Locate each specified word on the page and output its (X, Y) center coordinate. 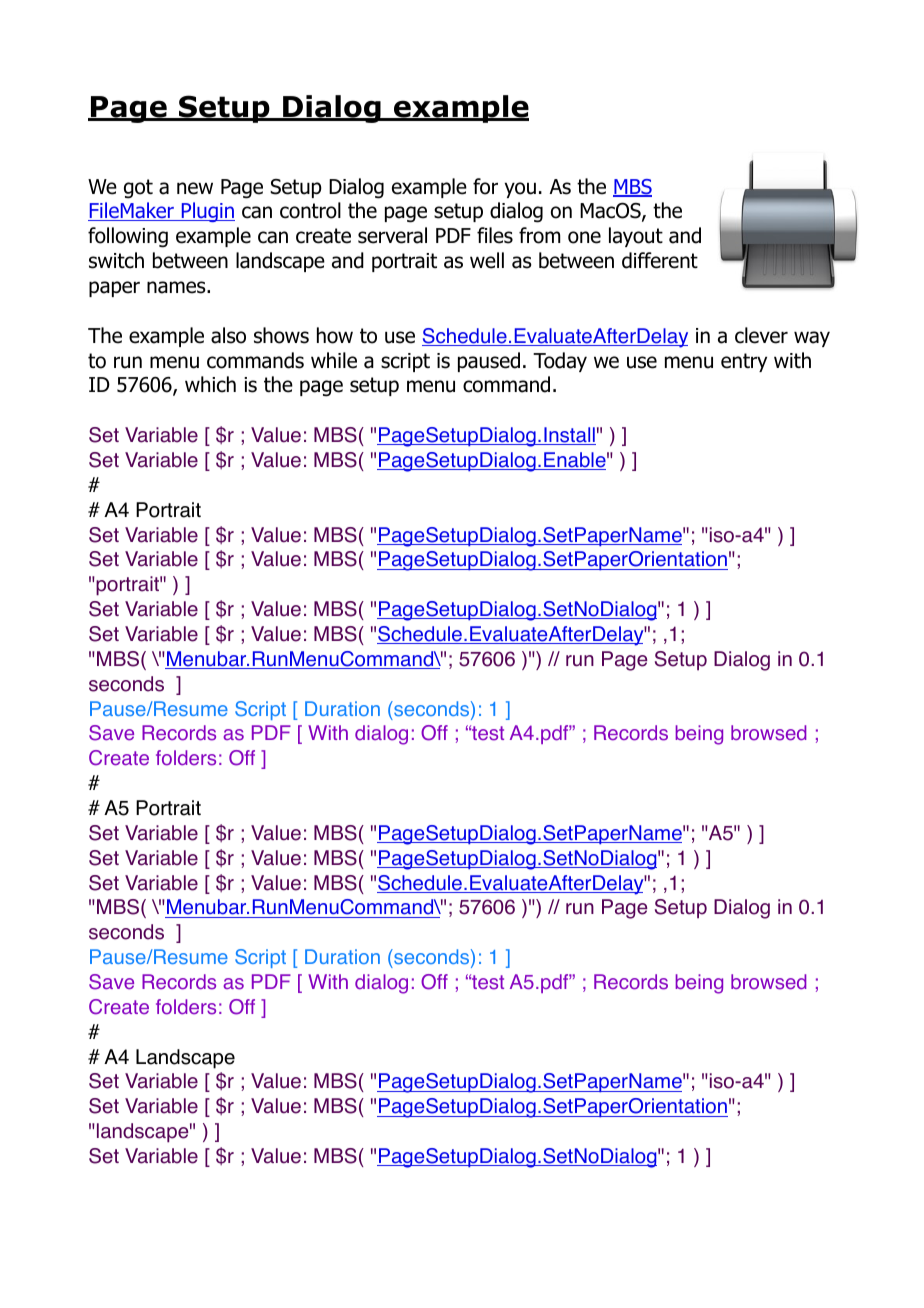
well (487, 260)
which (210, 384)
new (195, 188)
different (660, 260)
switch (116, 260)
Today (560, 362)
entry (744, 362)
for (485, 186)
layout (636, 237)
